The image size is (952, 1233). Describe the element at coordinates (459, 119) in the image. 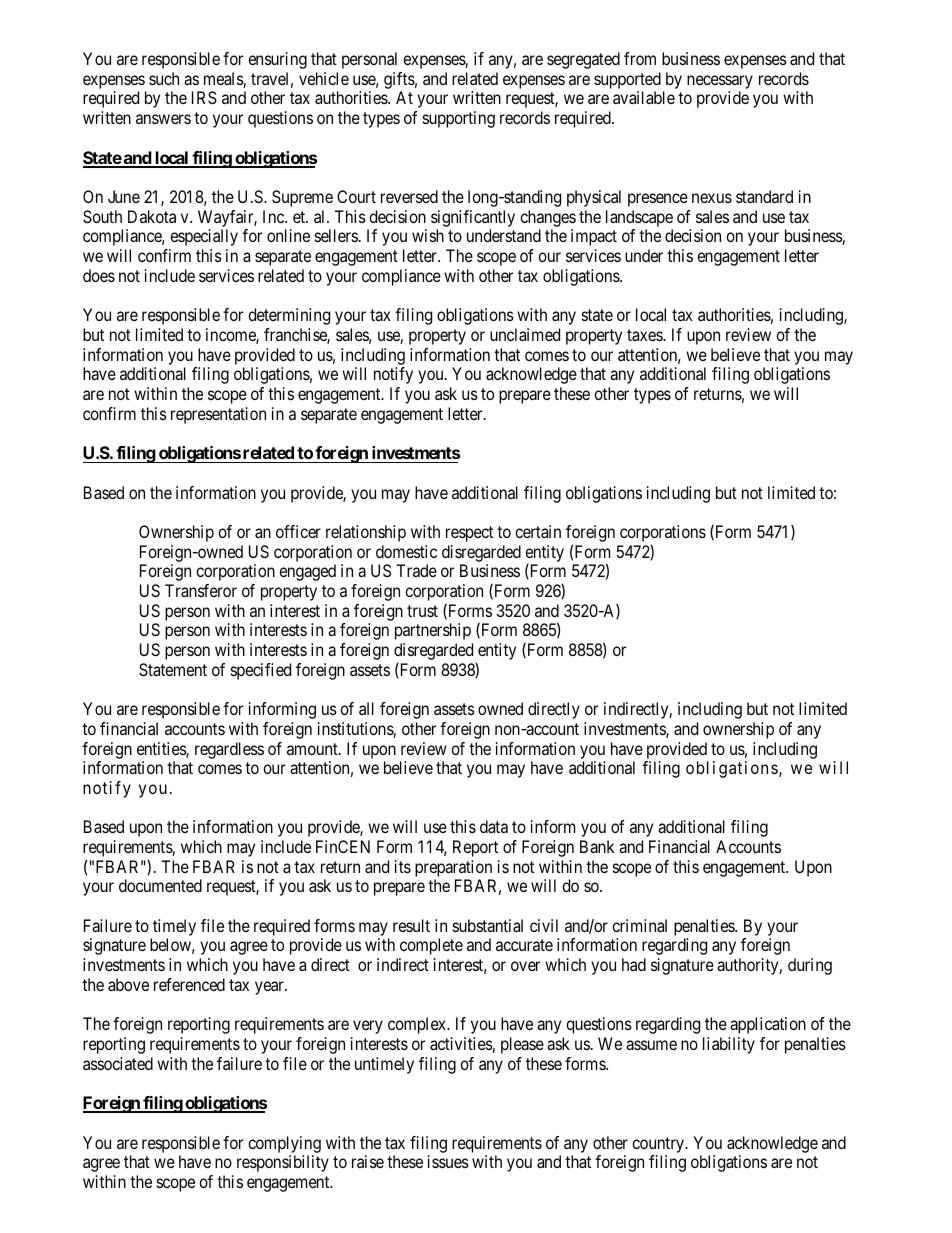

I see `supporting` at that location.
